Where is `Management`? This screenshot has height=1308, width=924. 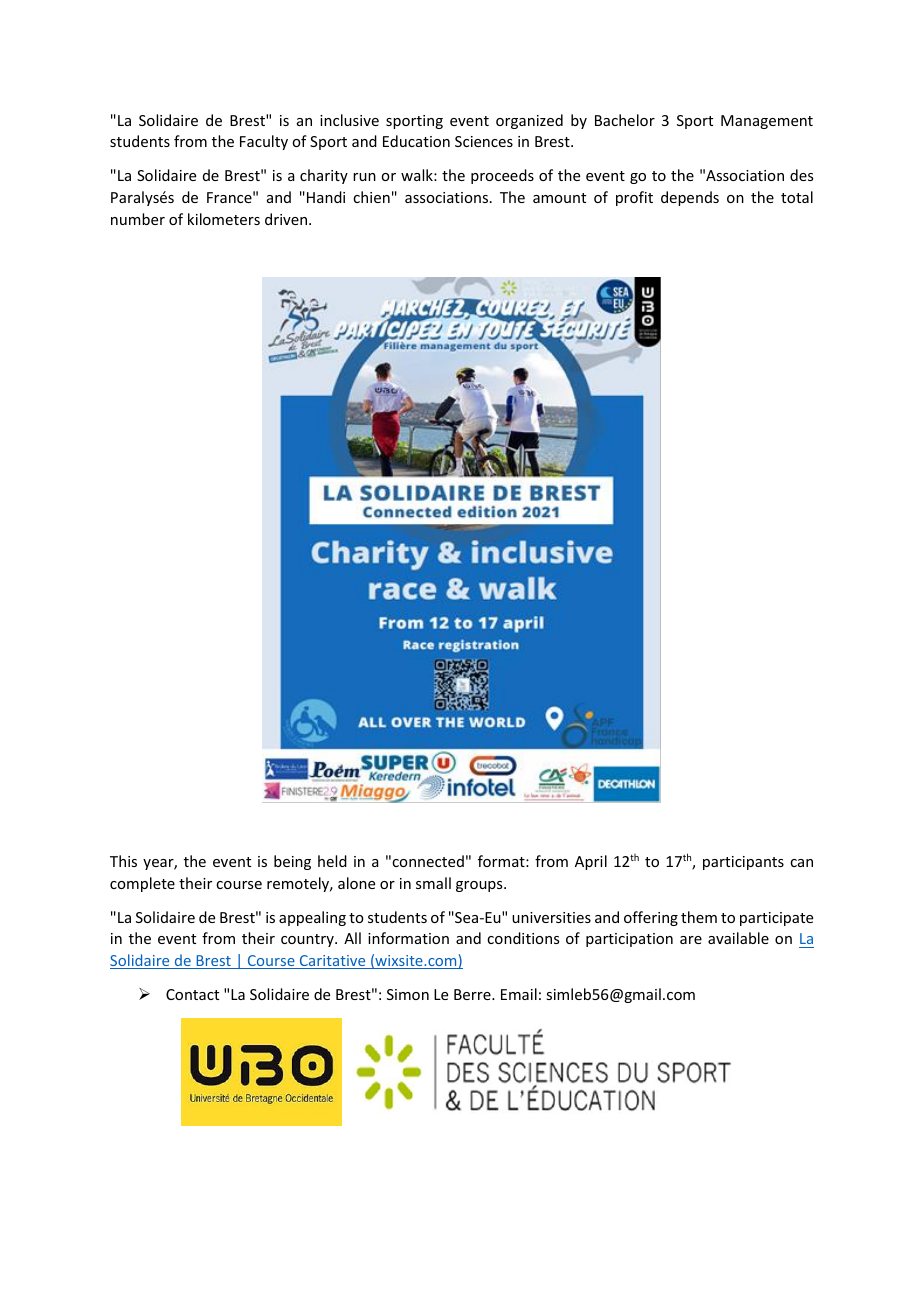
Management is located at coordinates (767, 122).
